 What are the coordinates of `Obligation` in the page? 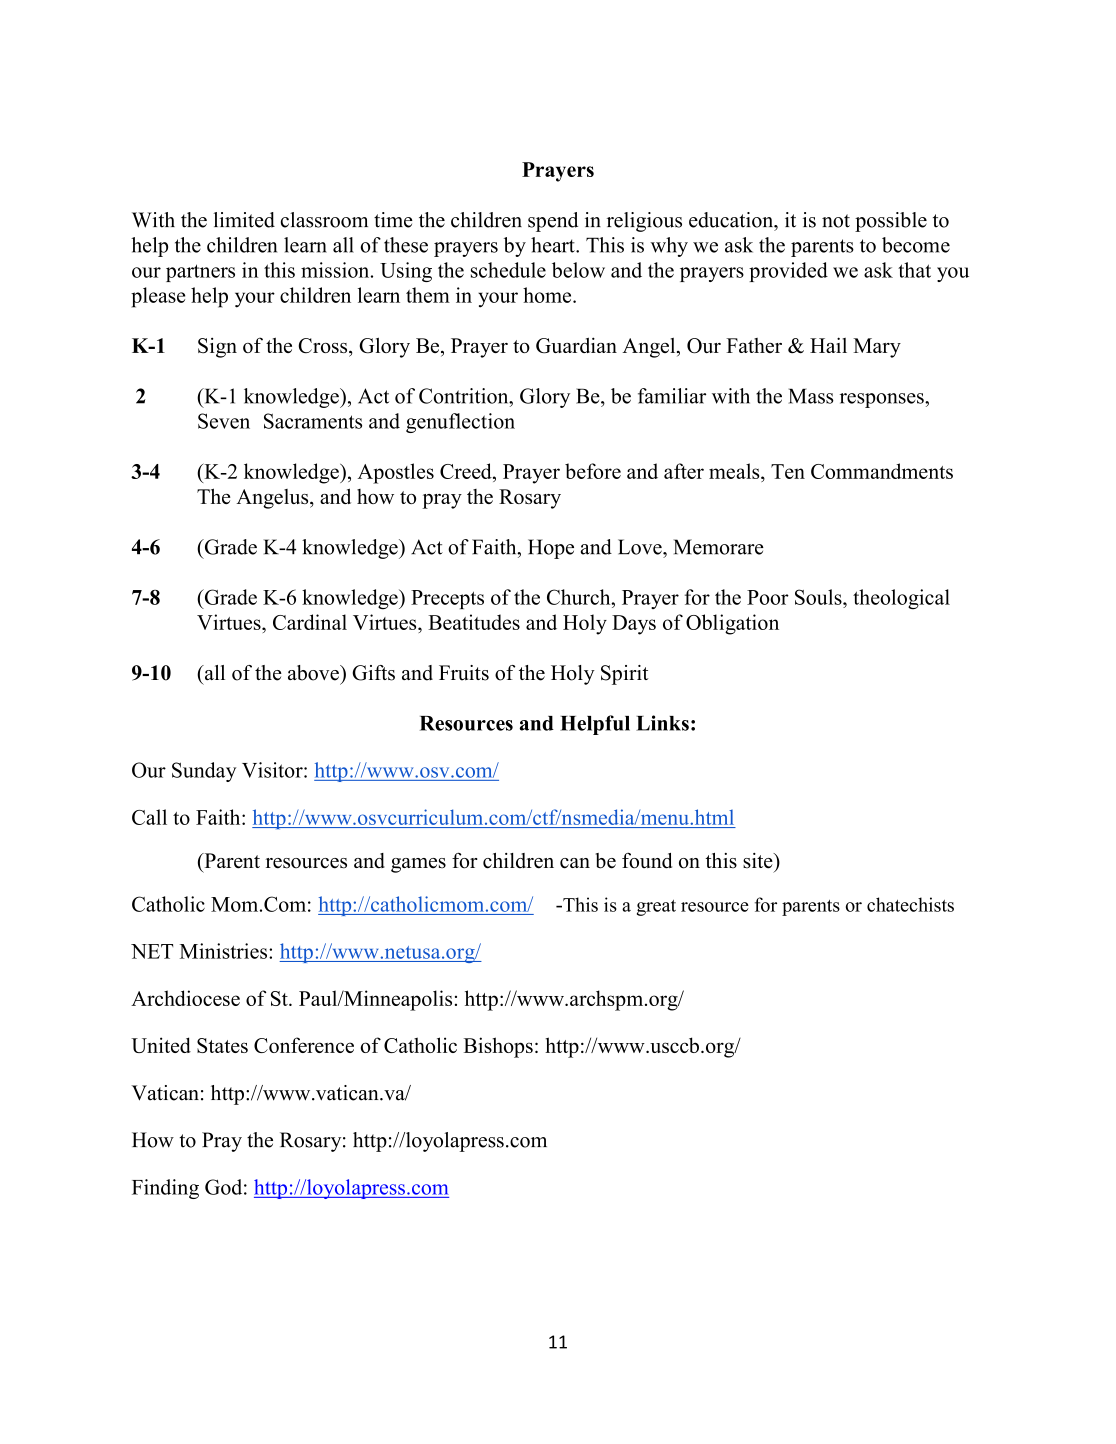 It's located at (732, 624).
